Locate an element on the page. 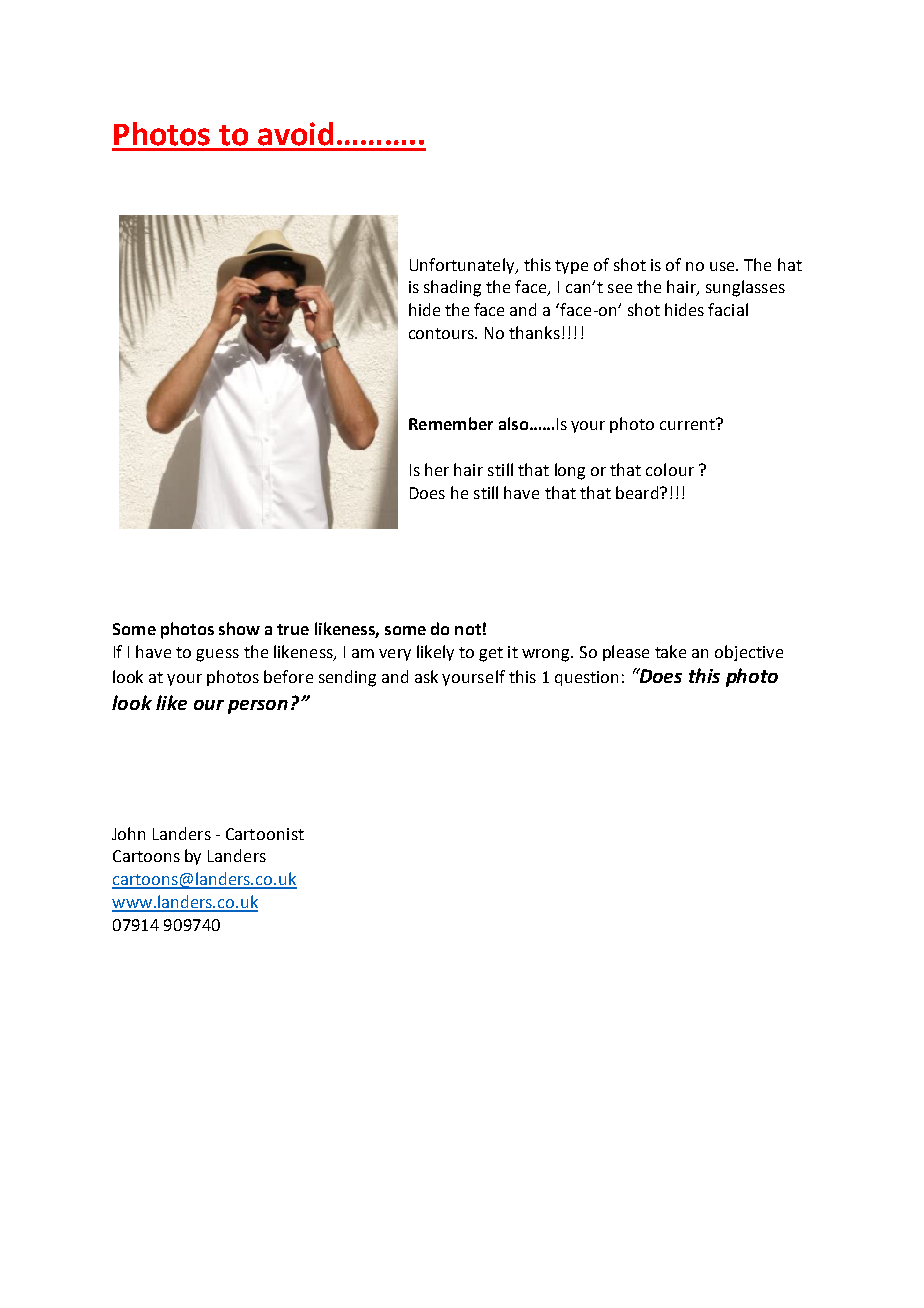 This document has height=1308, width=924. person is located at coordinates (258, 707).
